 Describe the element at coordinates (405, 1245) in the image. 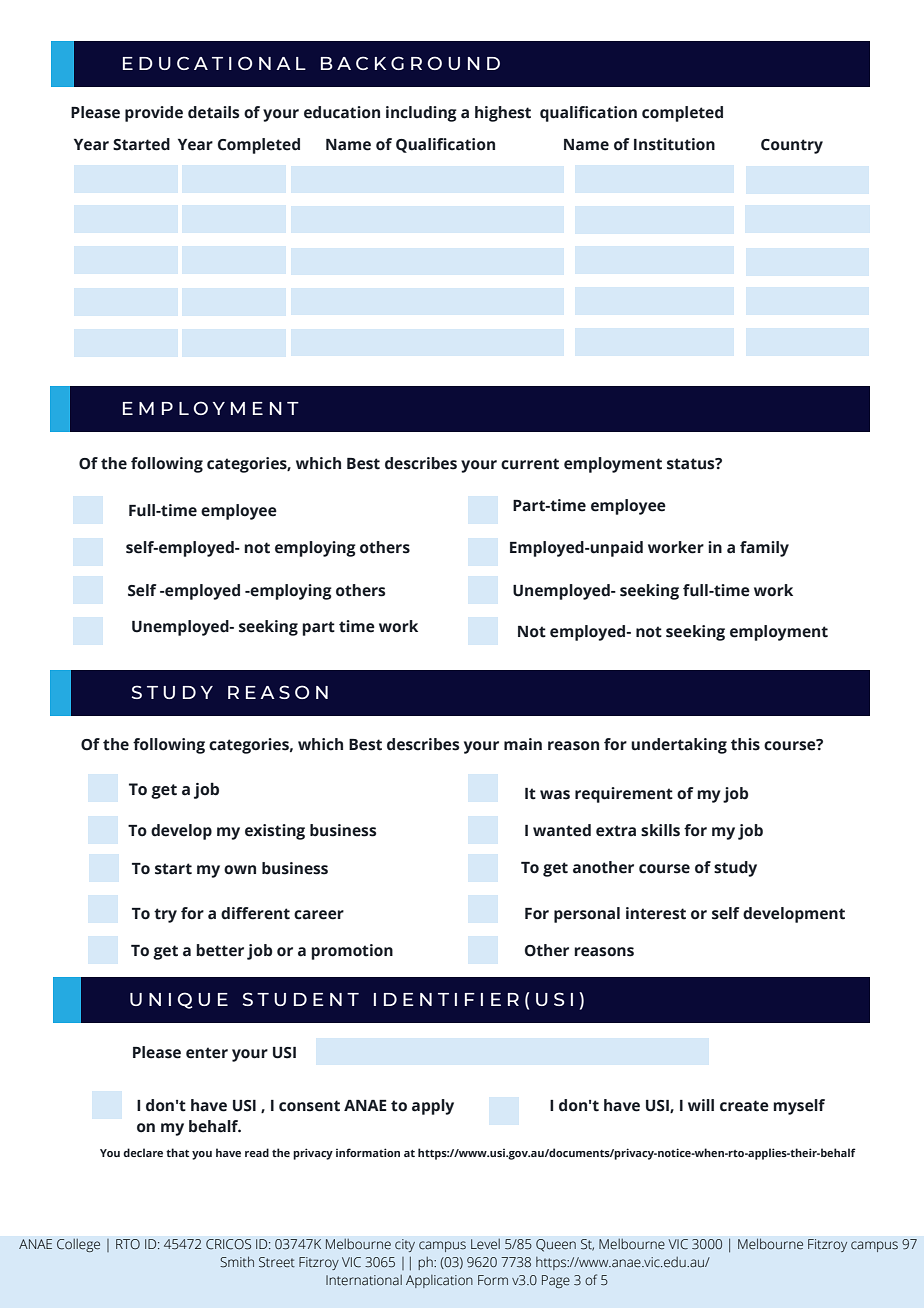

I see `city` at that location.
